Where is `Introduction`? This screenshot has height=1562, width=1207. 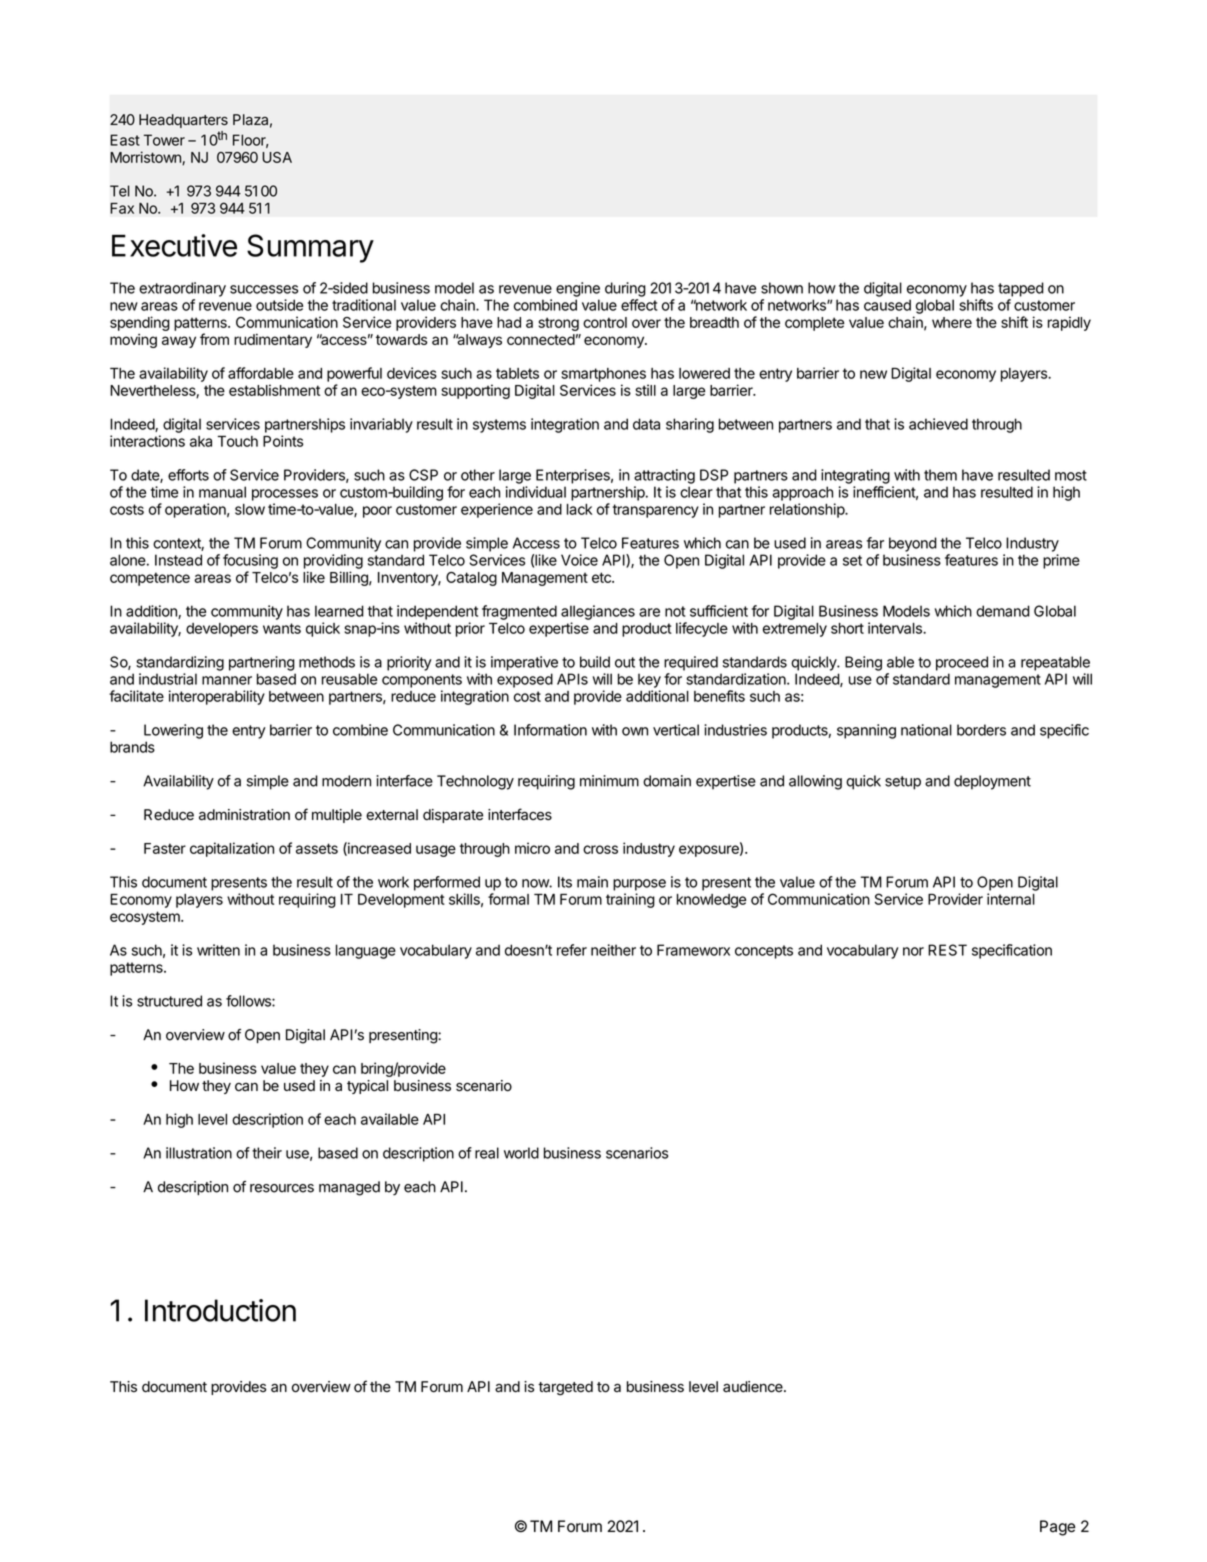
Introduction is located at coordinates (220, 1310).
